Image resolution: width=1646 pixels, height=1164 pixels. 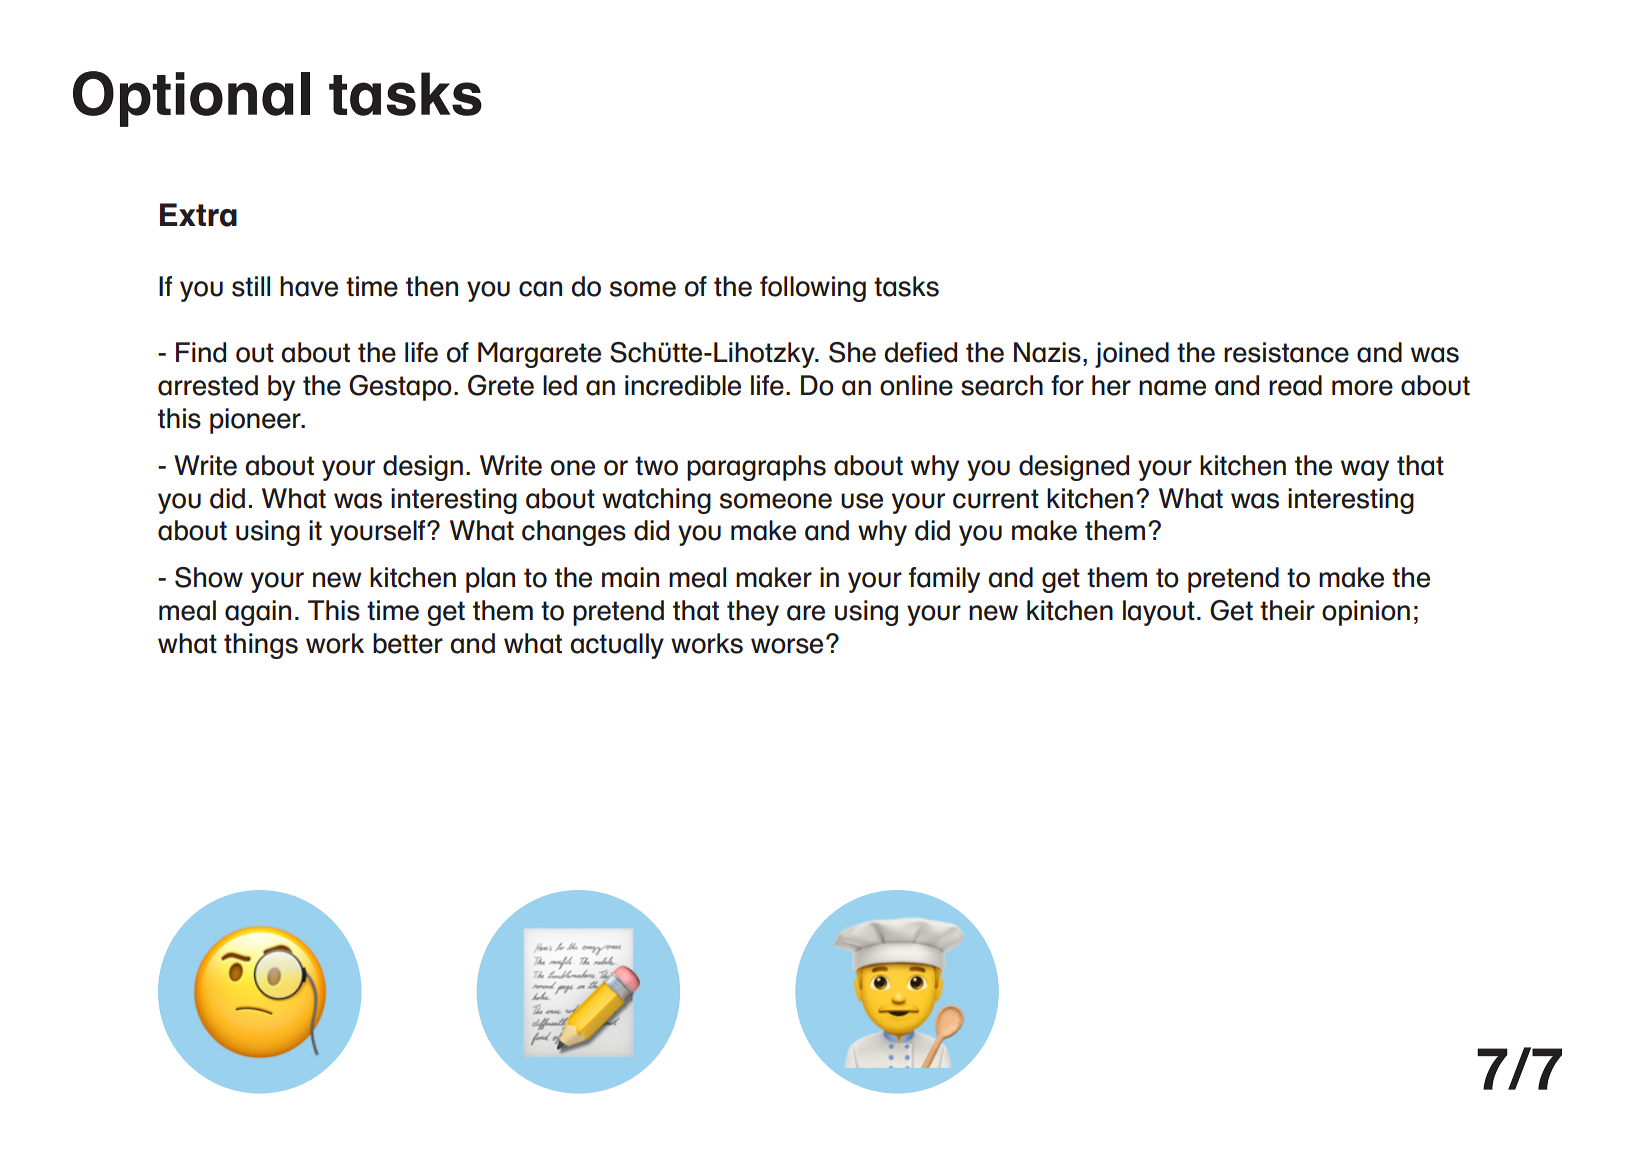 What do you see at coordinates (574, 533) in the image?
I see `changes` at bounding box center [574, 533].
